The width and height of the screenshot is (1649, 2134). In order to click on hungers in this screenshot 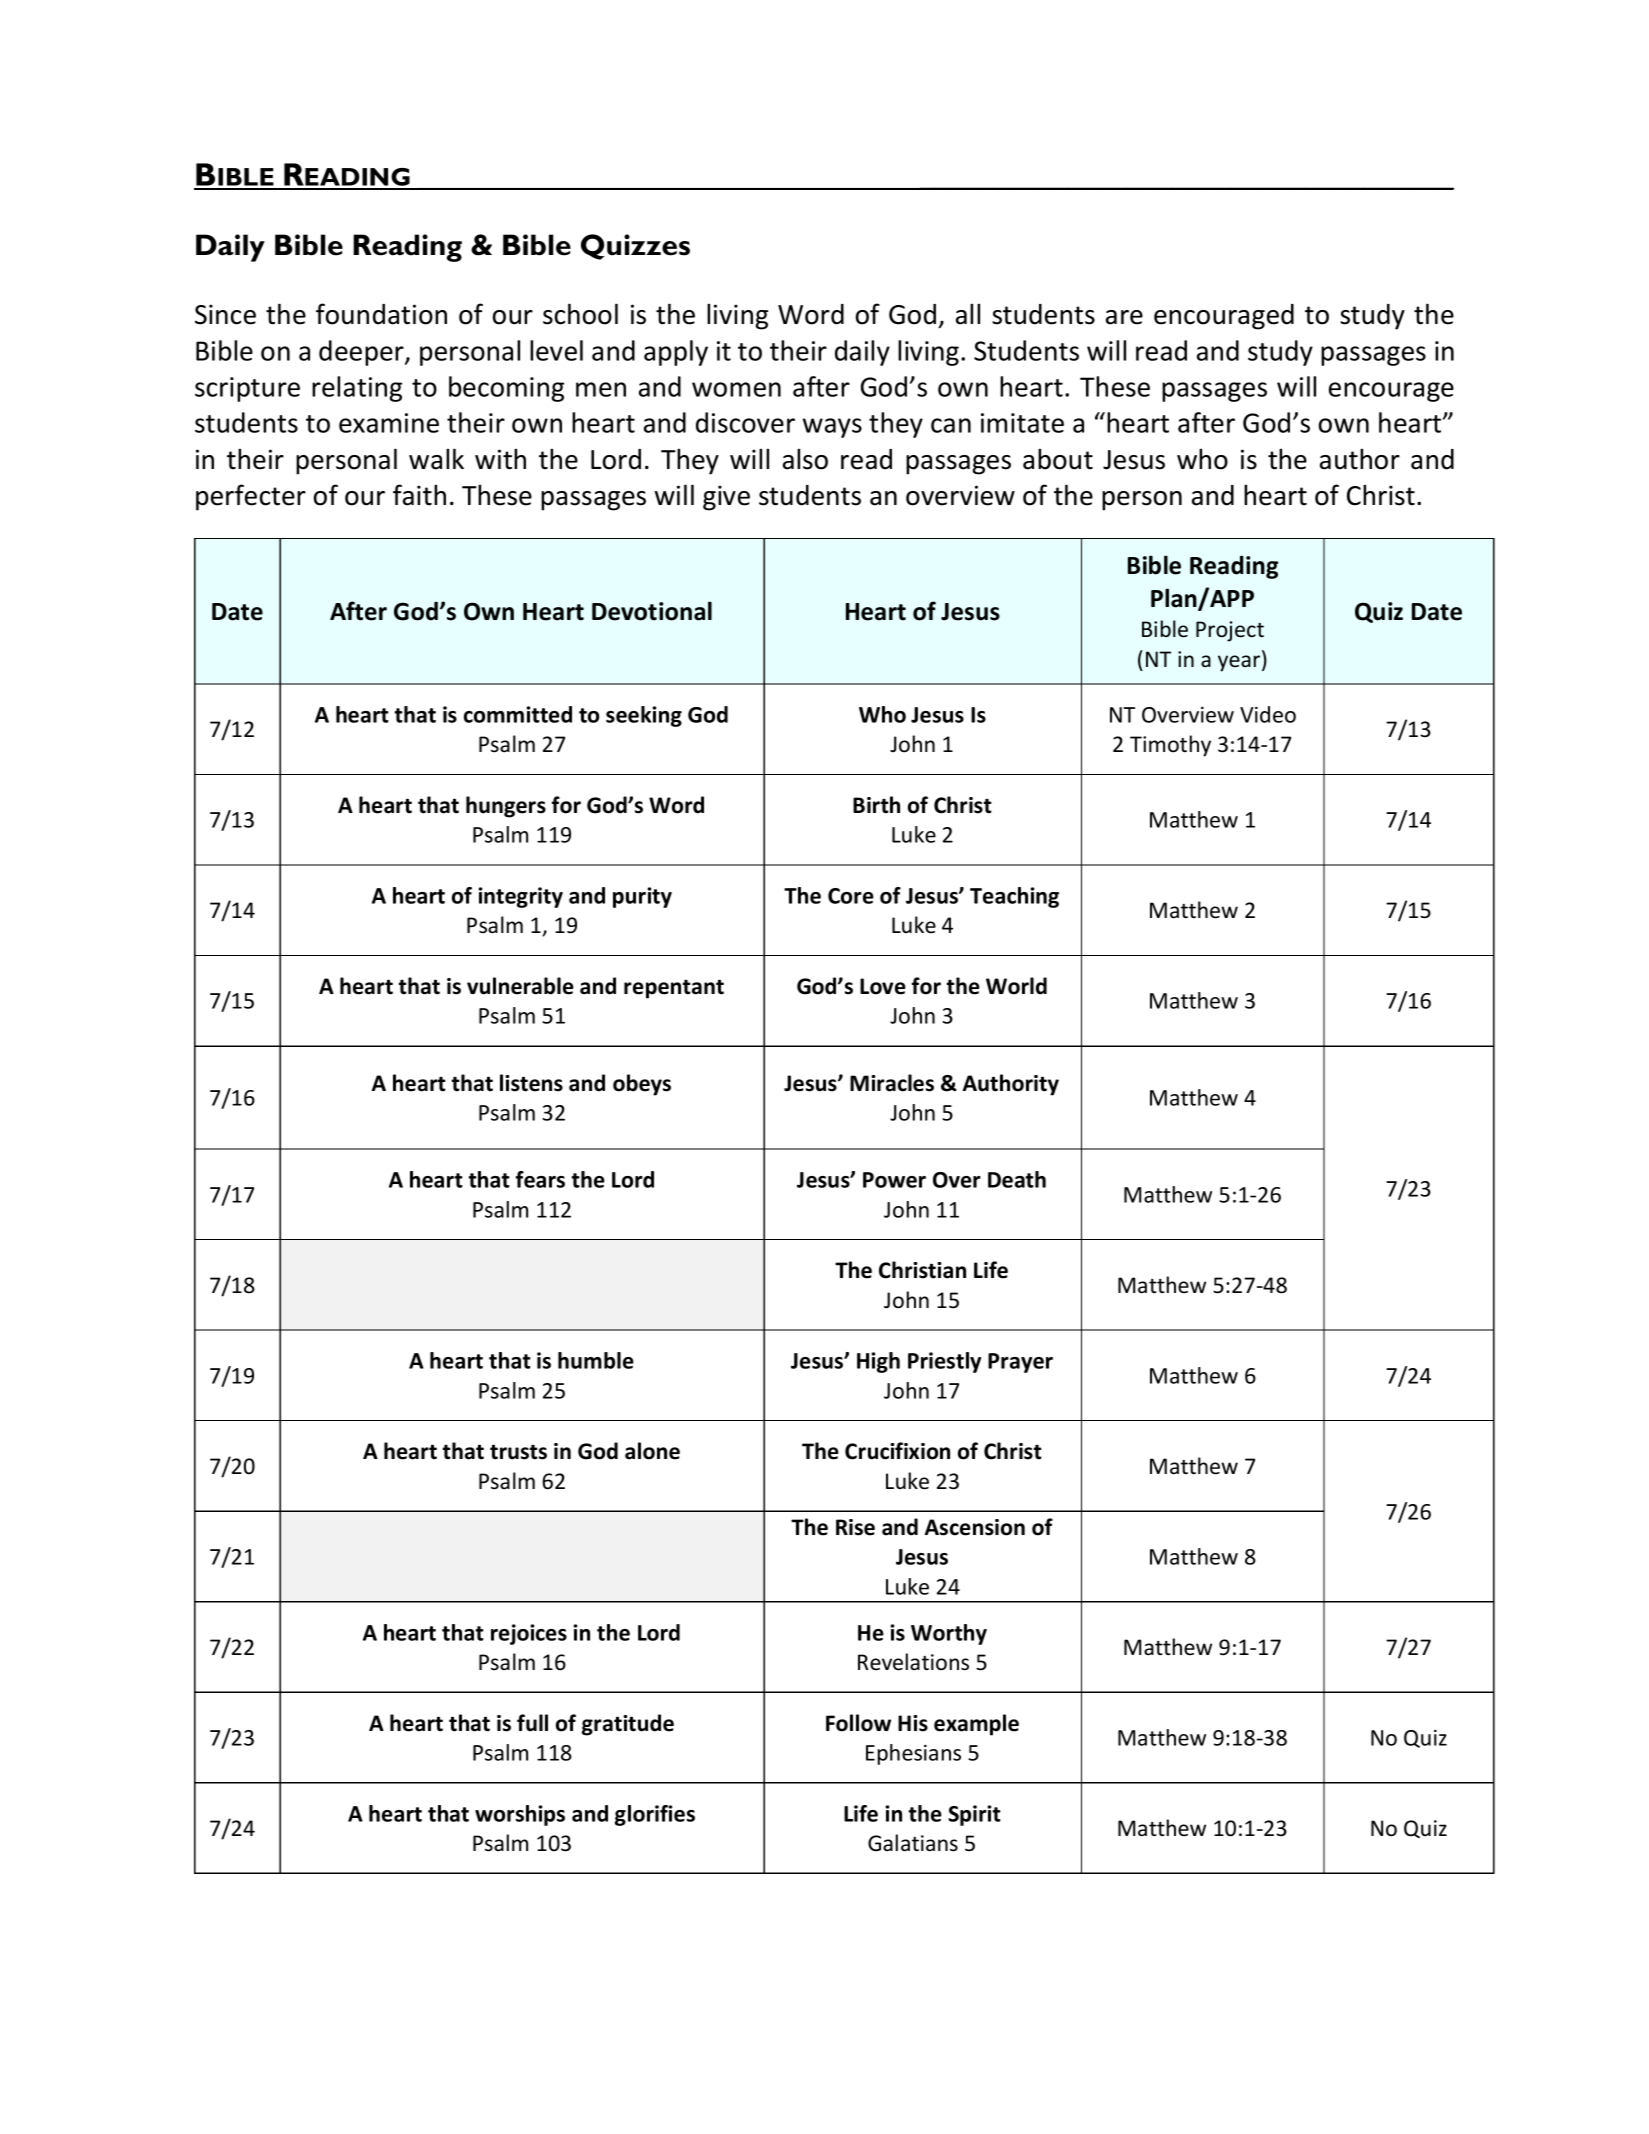, I will do `click(506, 807)`.
